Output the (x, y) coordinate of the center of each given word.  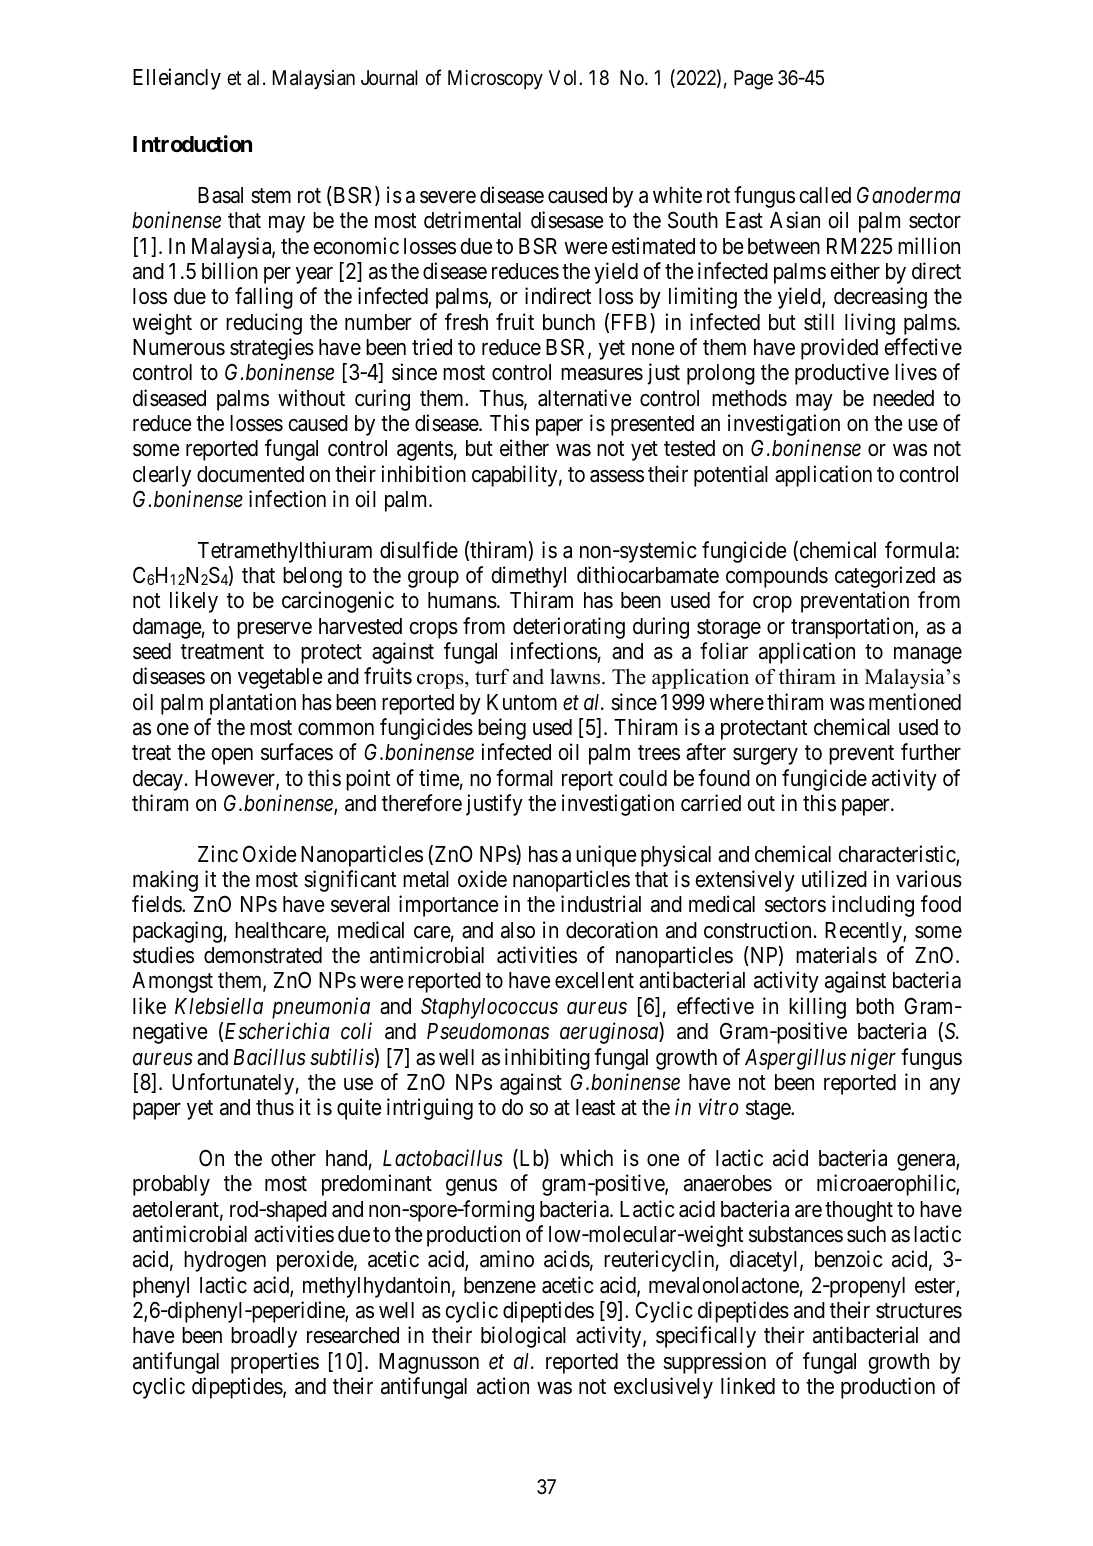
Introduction (192, 144)
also (518, 930)
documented (250, 474)
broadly (264, 1337)
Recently (864, 932)
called (825, 195)
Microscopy (495, 79)
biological (523, 1337)
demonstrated (263, 955)
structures (919, 1311)
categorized (885, 577)
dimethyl (529, 577)
